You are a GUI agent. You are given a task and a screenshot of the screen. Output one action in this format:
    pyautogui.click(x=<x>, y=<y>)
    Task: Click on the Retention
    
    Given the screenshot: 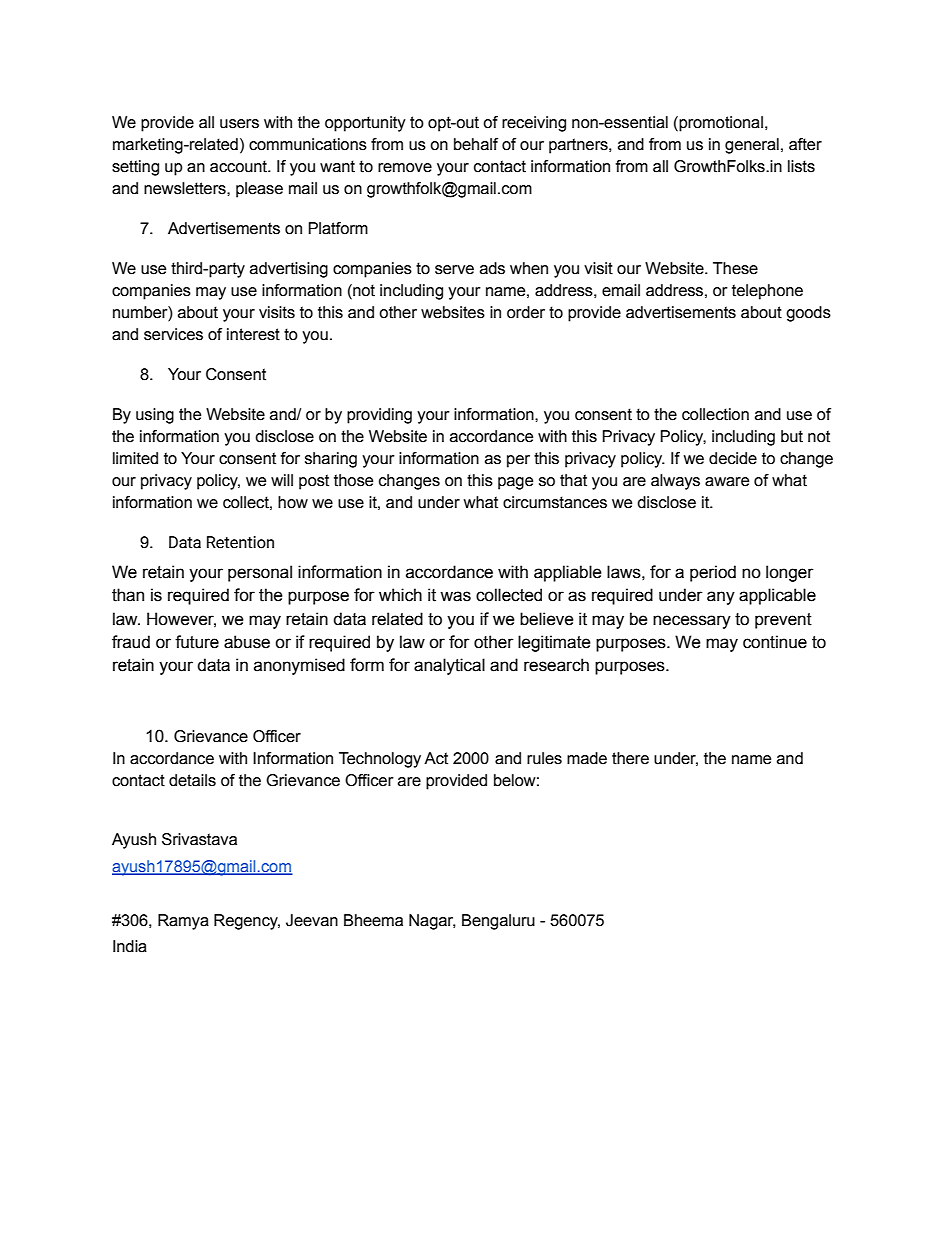 What is the action you would take?
    pyautogui.click(x=240, y=542)
